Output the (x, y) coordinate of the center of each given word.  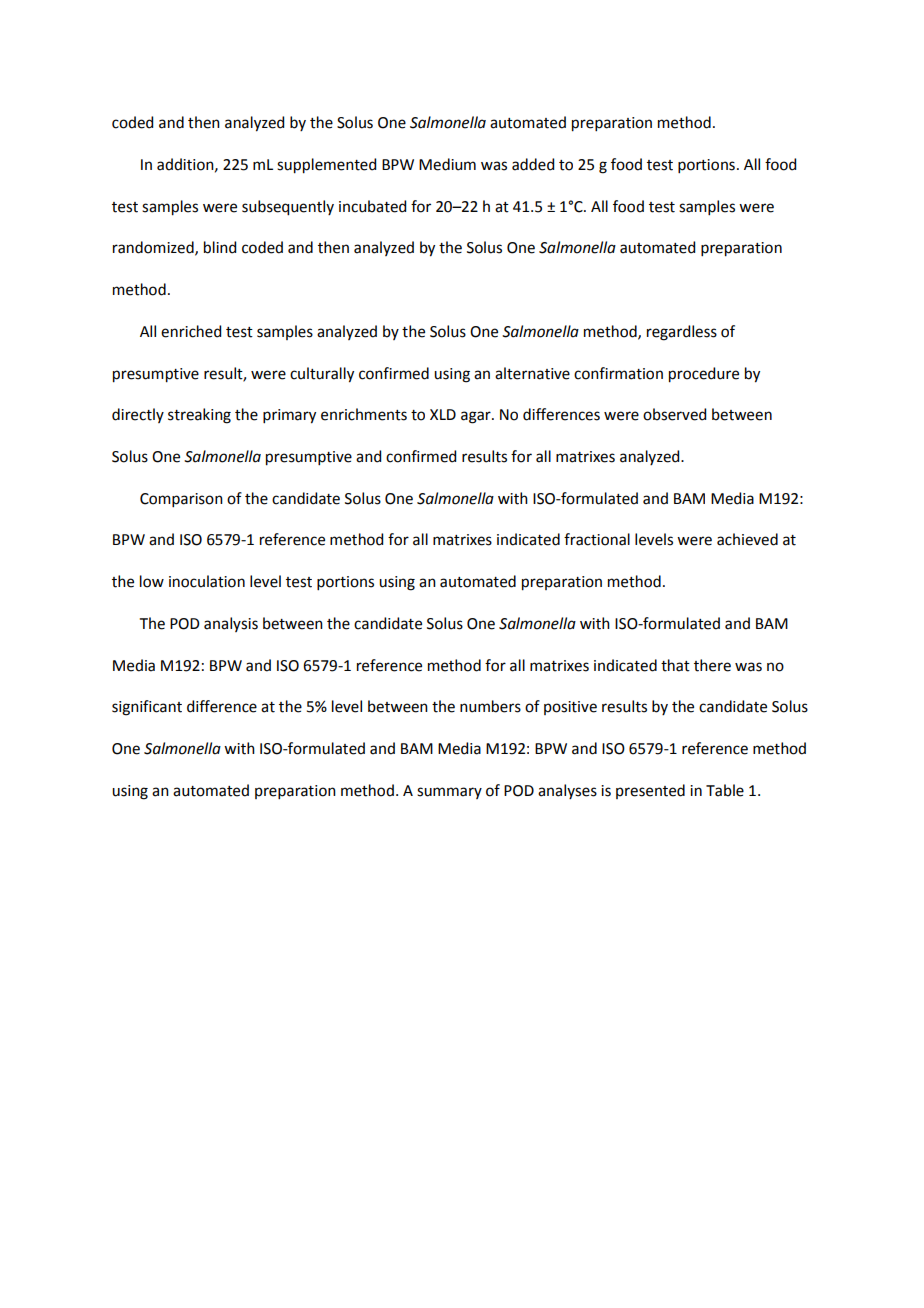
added (533, 164)
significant (147, 708)
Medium (447, 164)
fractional (597, 539)
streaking (199, 416)
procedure (704, 375)
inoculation (207, 581)
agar (477, 417)
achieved (747, 539)
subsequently (288, 208)
